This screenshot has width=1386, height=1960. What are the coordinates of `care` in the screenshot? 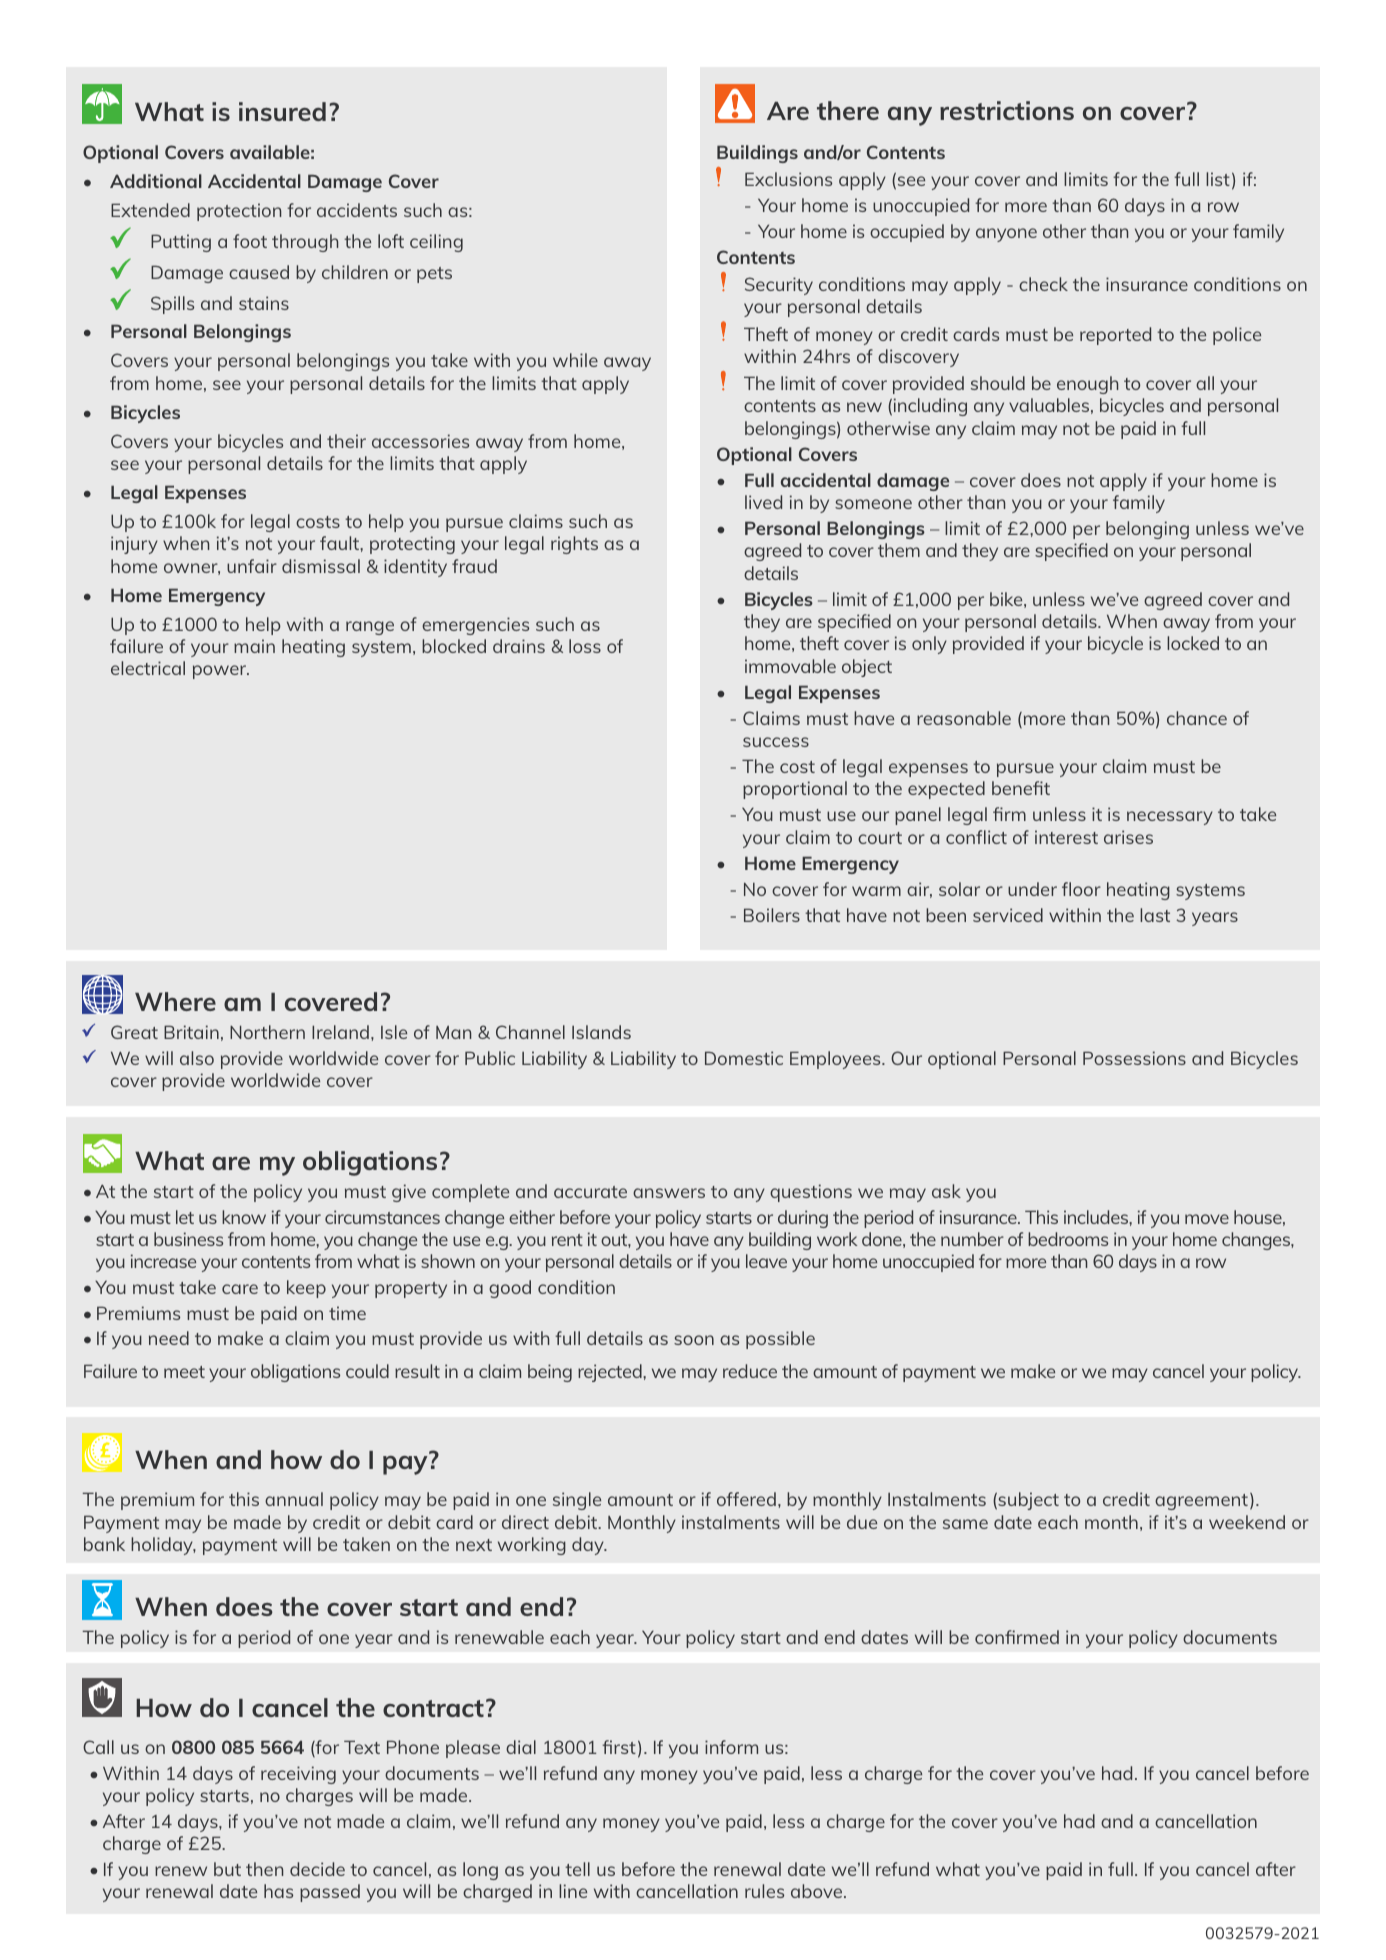 It's located at (240, 1289).
